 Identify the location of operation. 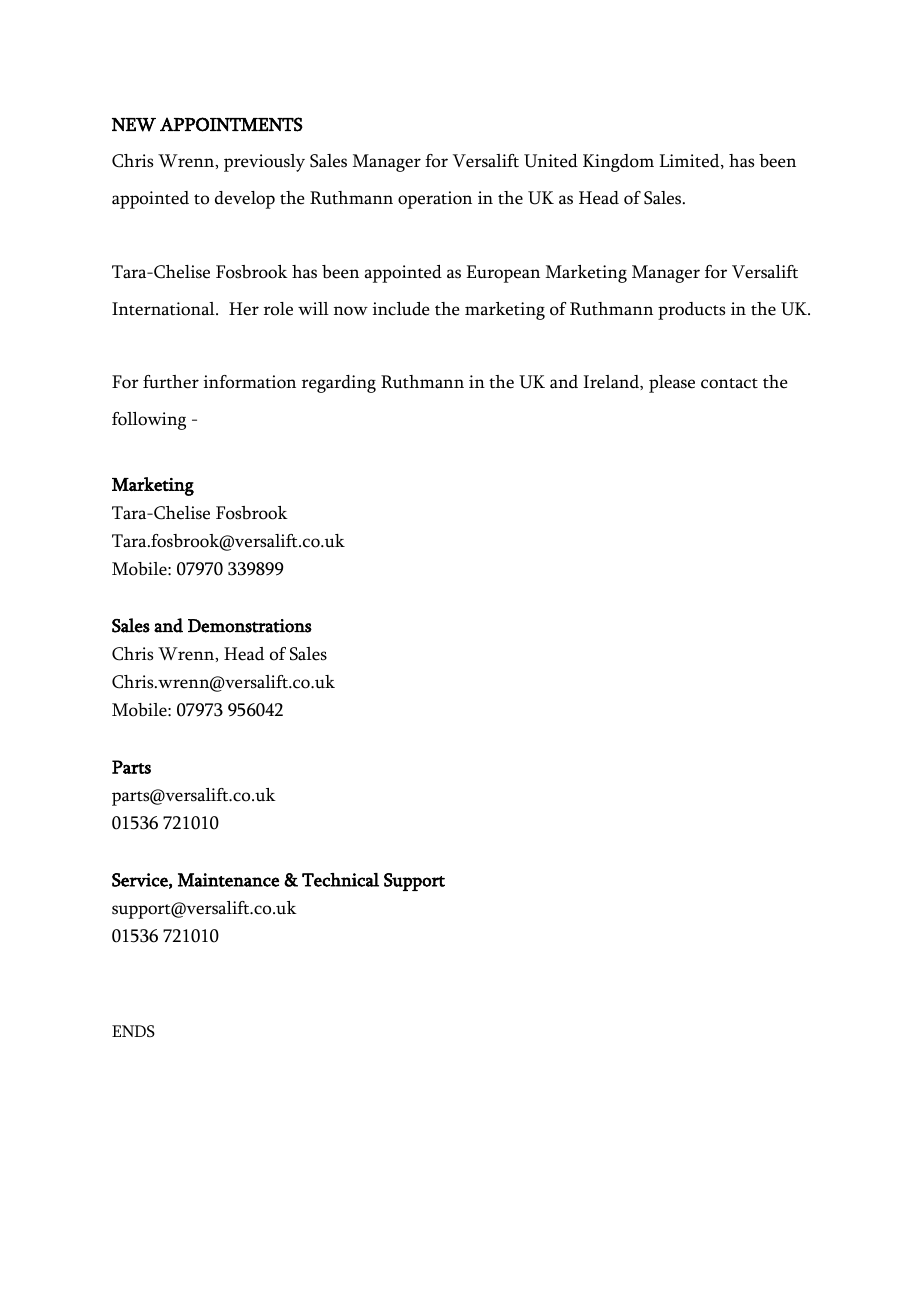
(435, 200).
